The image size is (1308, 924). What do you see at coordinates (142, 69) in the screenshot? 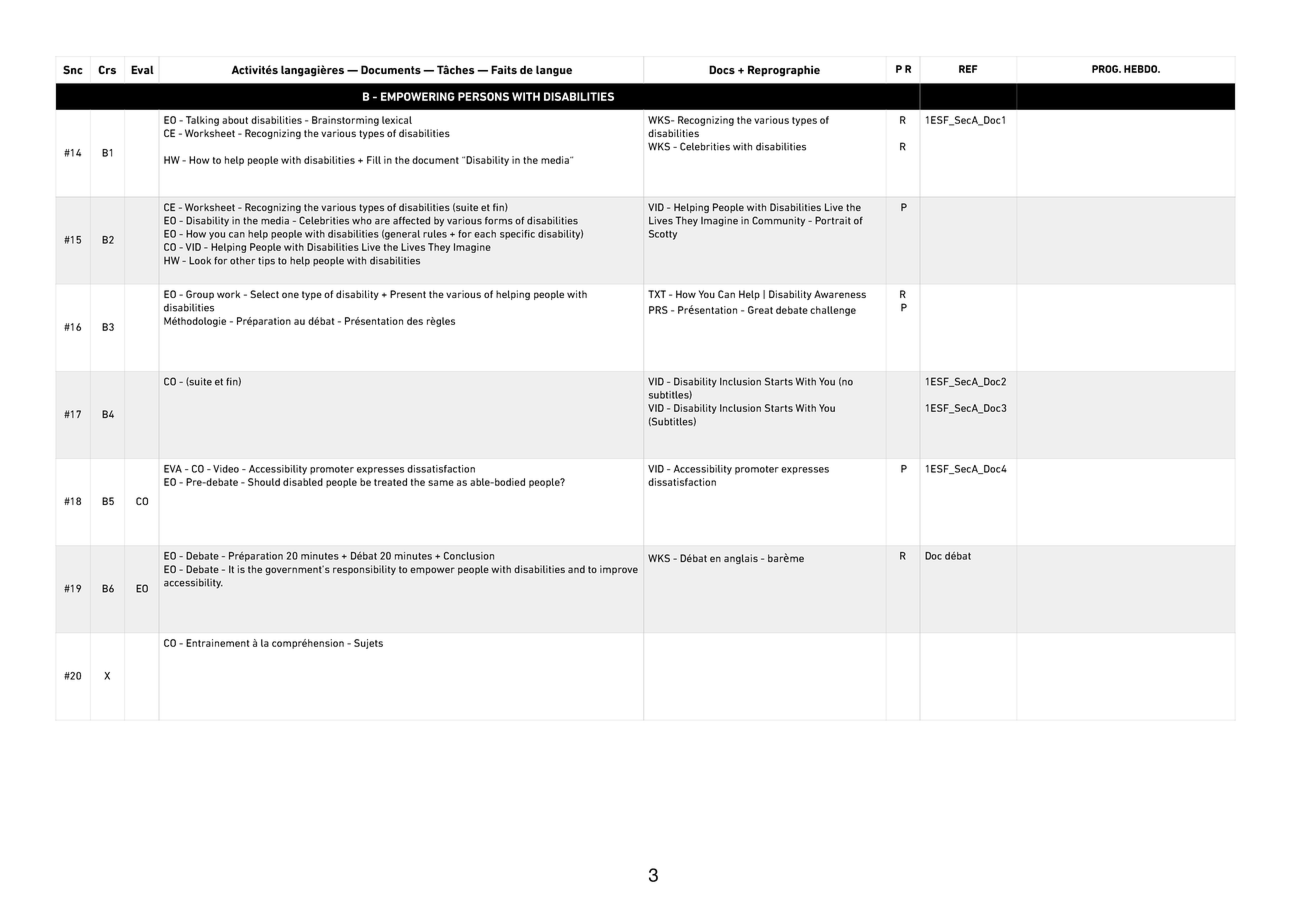
I see `Eval` at bounding box center [142, 69].
